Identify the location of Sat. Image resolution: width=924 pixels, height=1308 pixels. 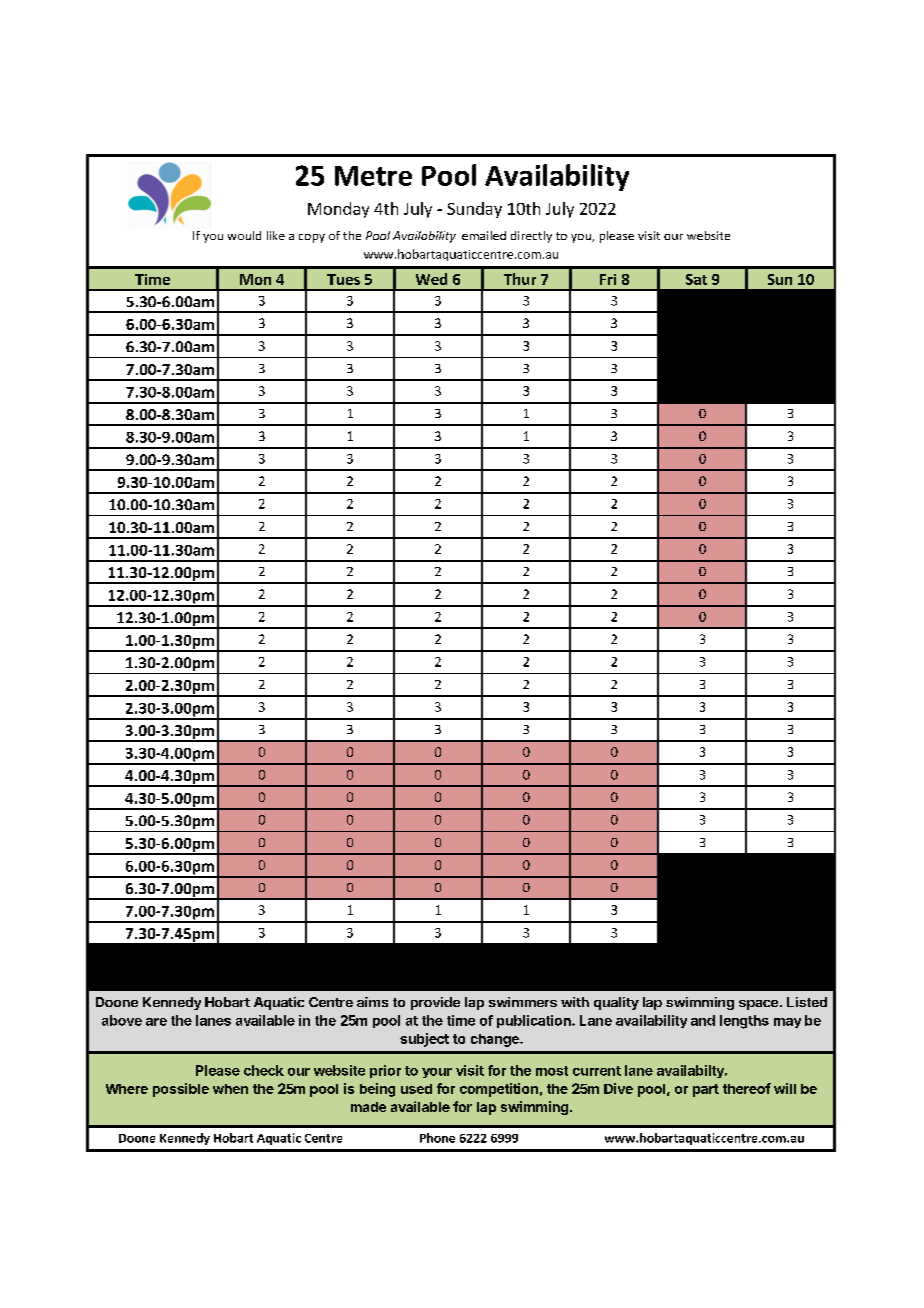
(696, 279).
